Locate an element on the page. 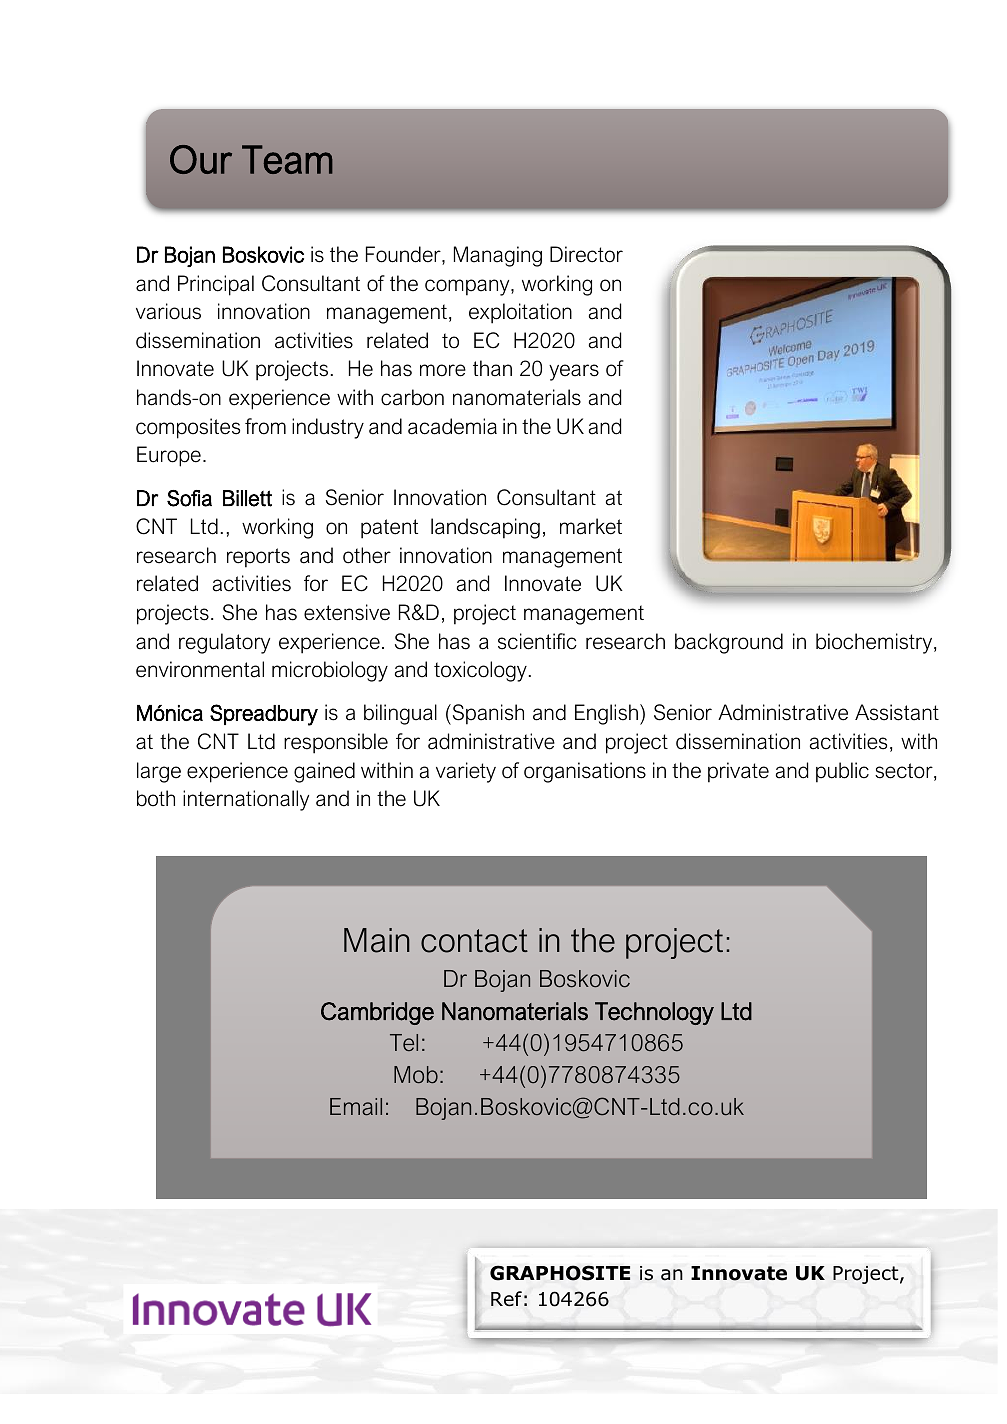 The image size is (1007, 1424). Ref is located at coordinates (506, 1299).
